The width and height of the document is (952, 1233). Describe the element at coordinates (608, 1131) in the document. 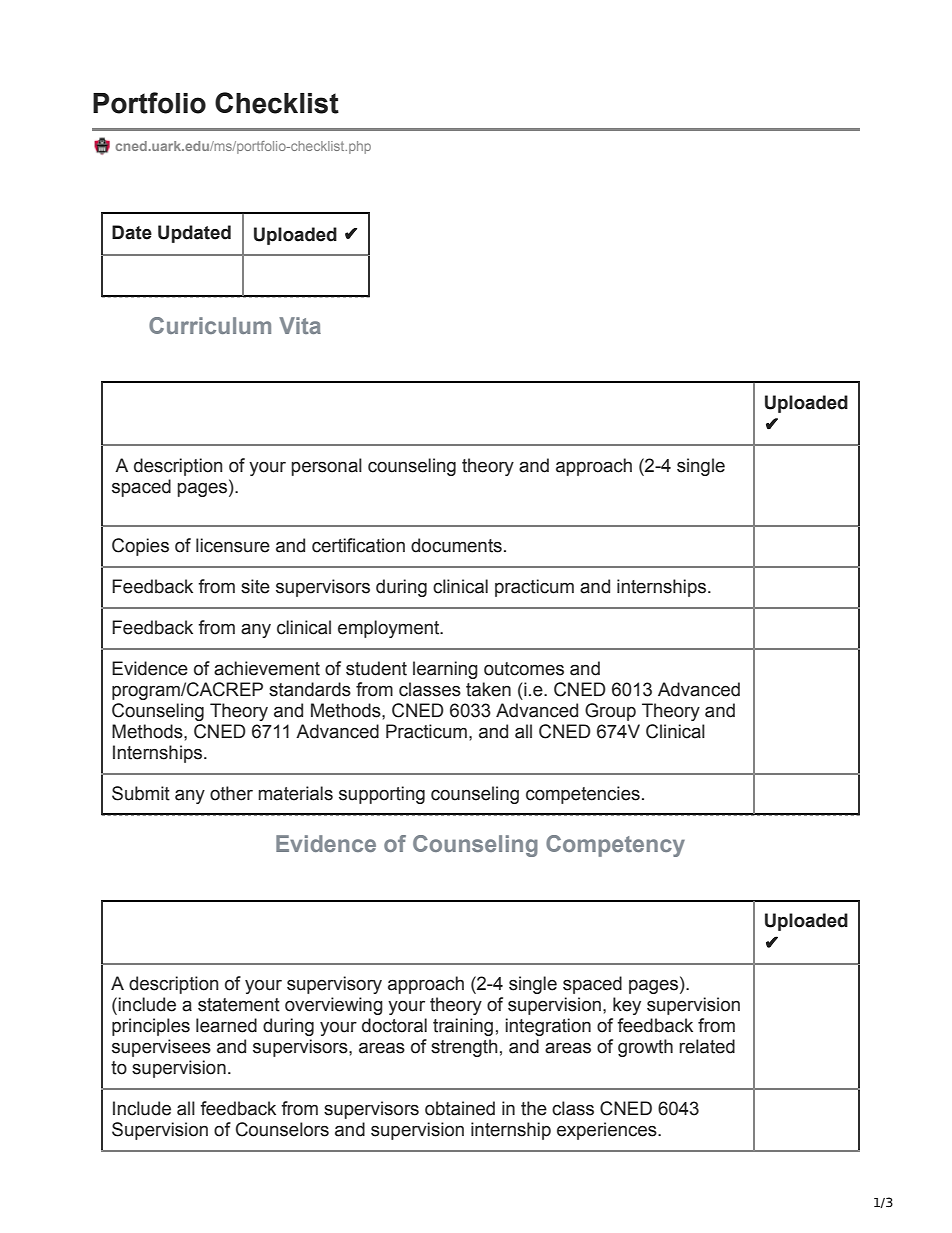

I see `experiences` at that location.
